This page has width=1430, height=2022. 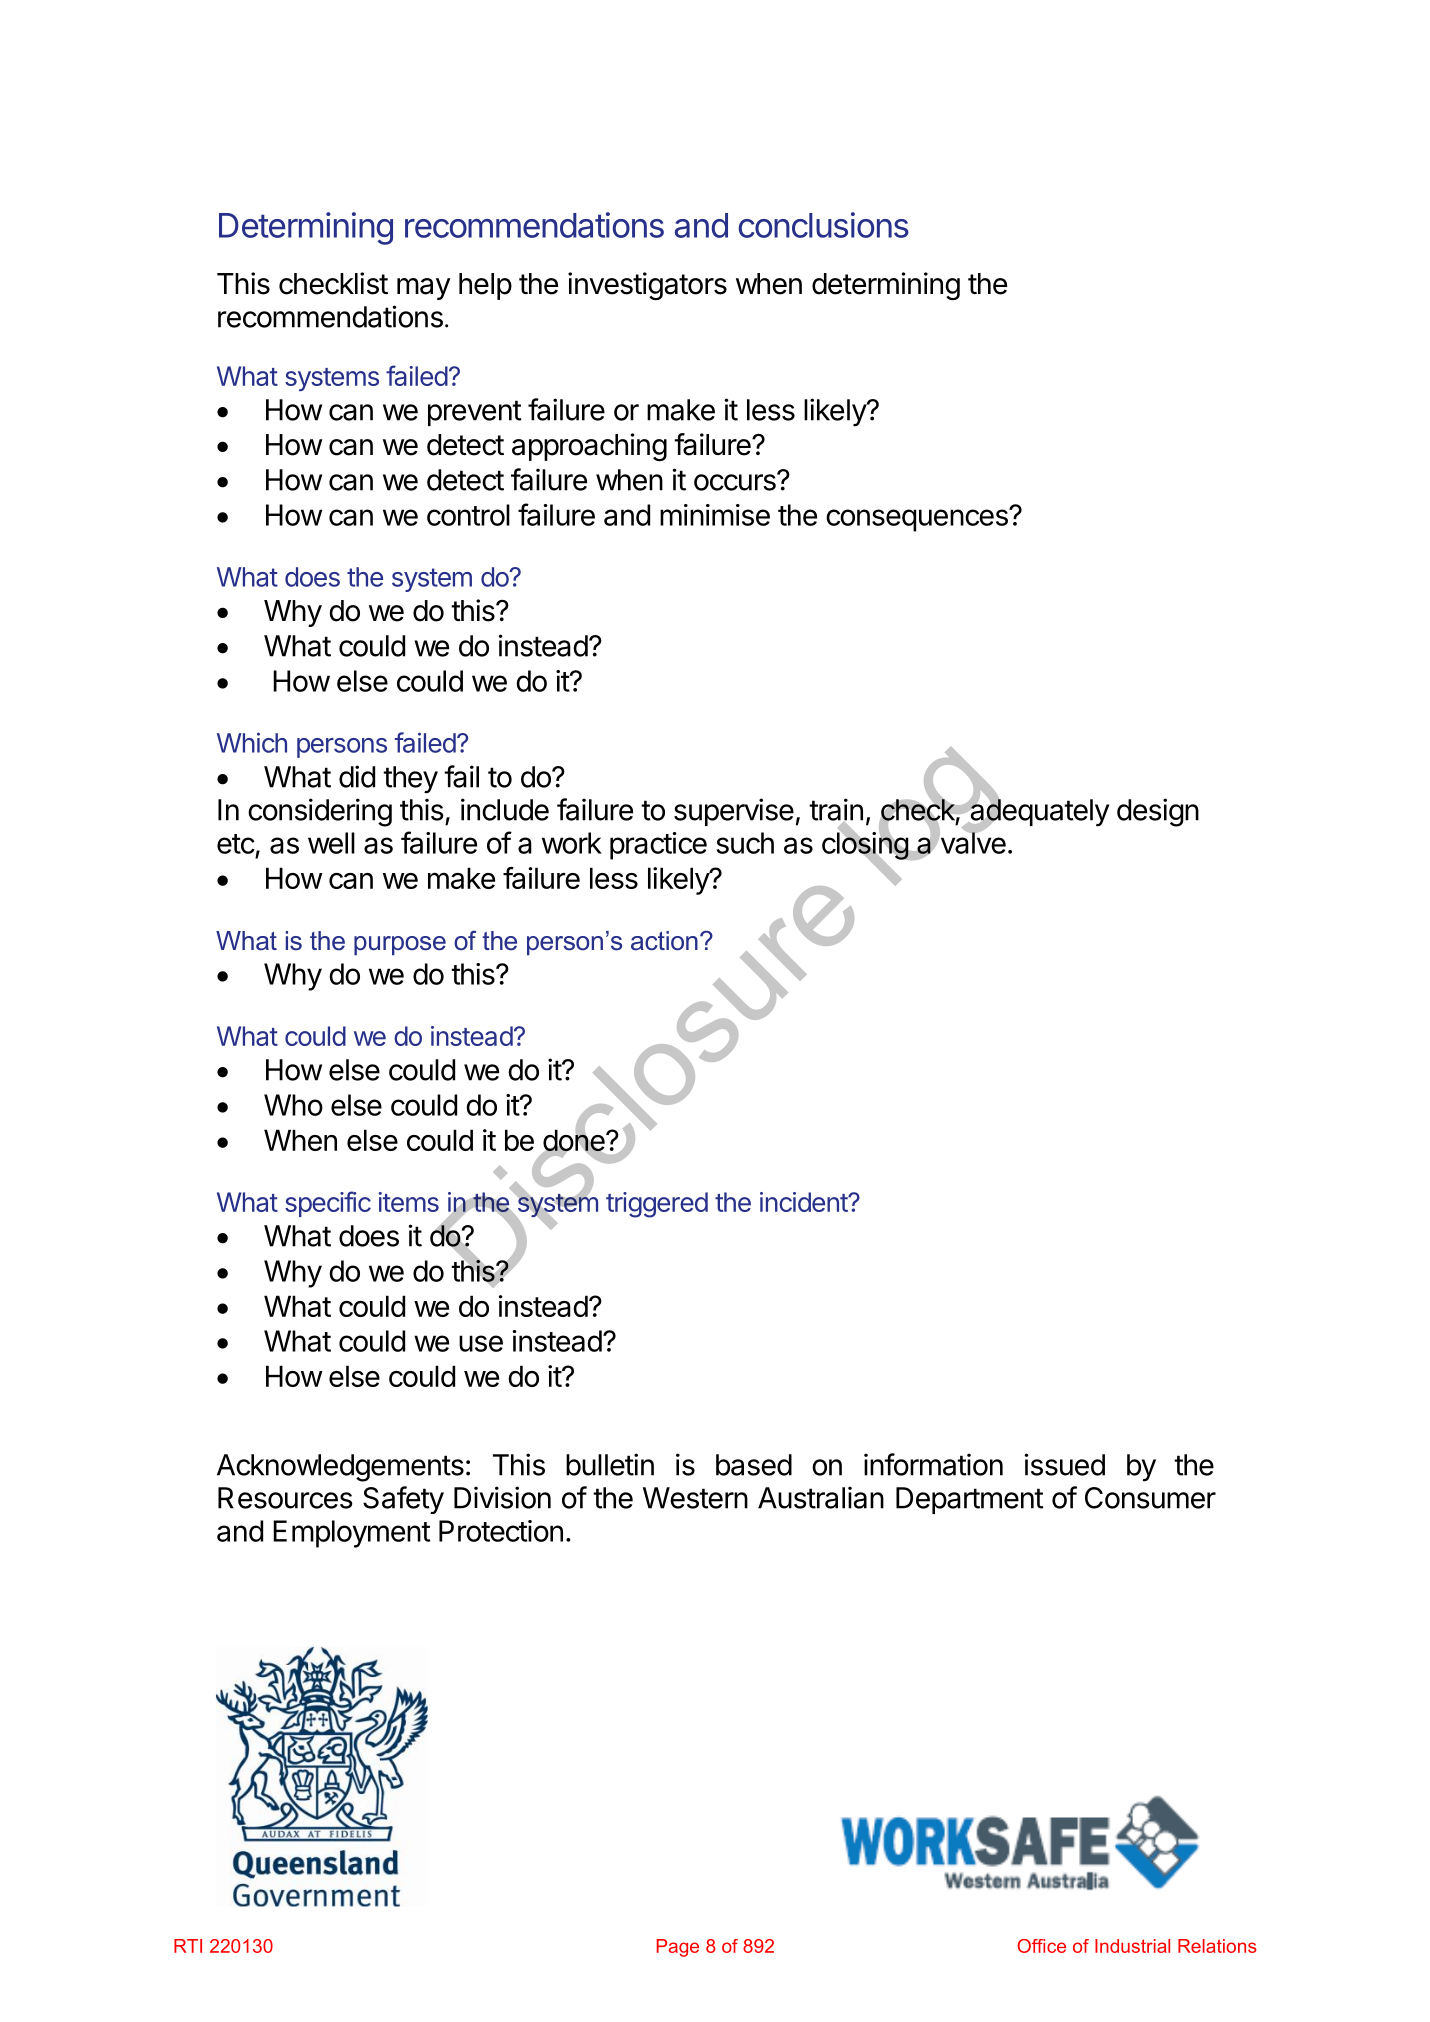 I want to click on conclusions, so click(x=824, y=225).
